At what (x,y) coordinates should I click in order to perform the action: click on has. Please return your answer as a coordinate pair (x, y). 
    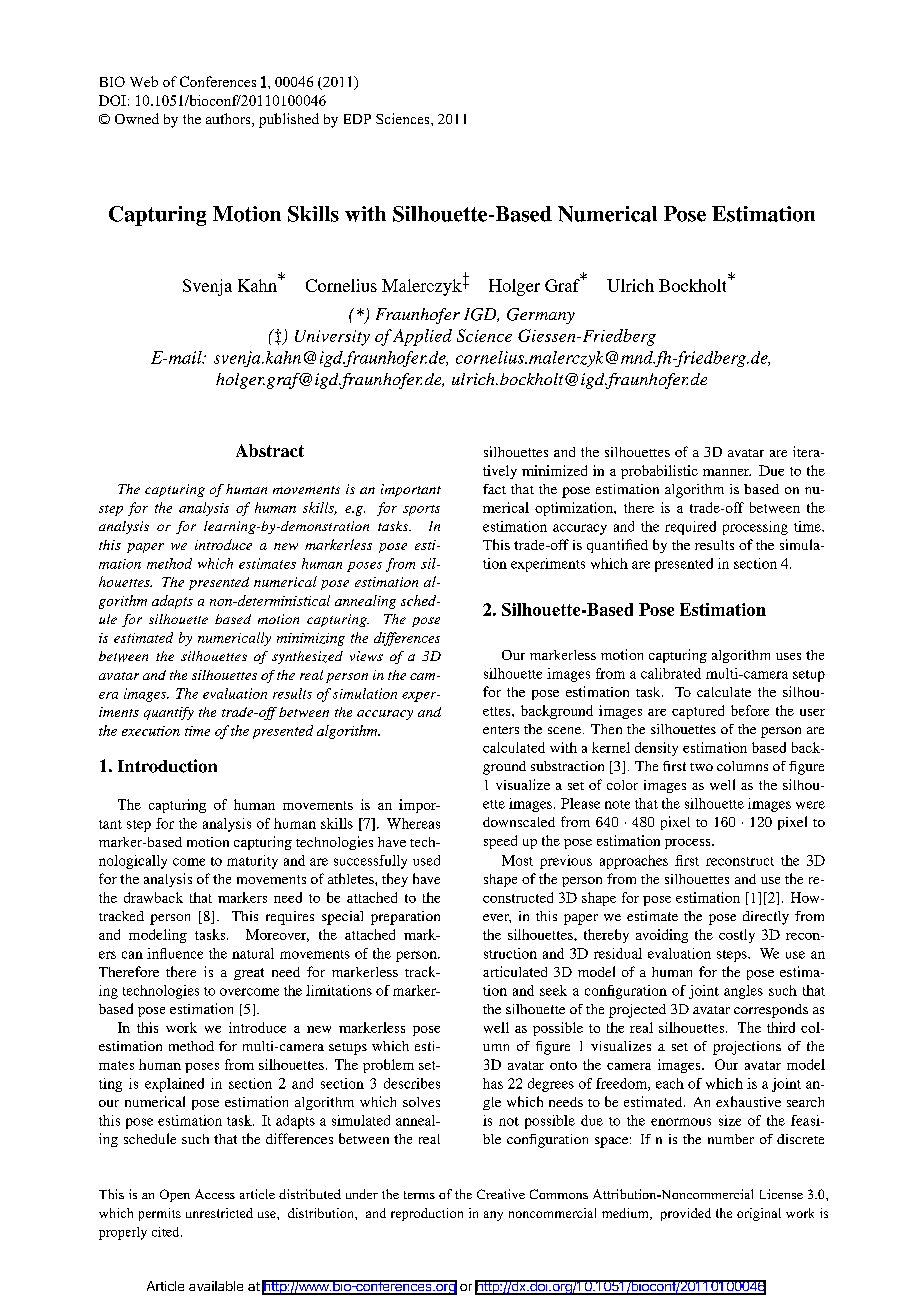
    Looking at the image, I should click on (493, 1083).
